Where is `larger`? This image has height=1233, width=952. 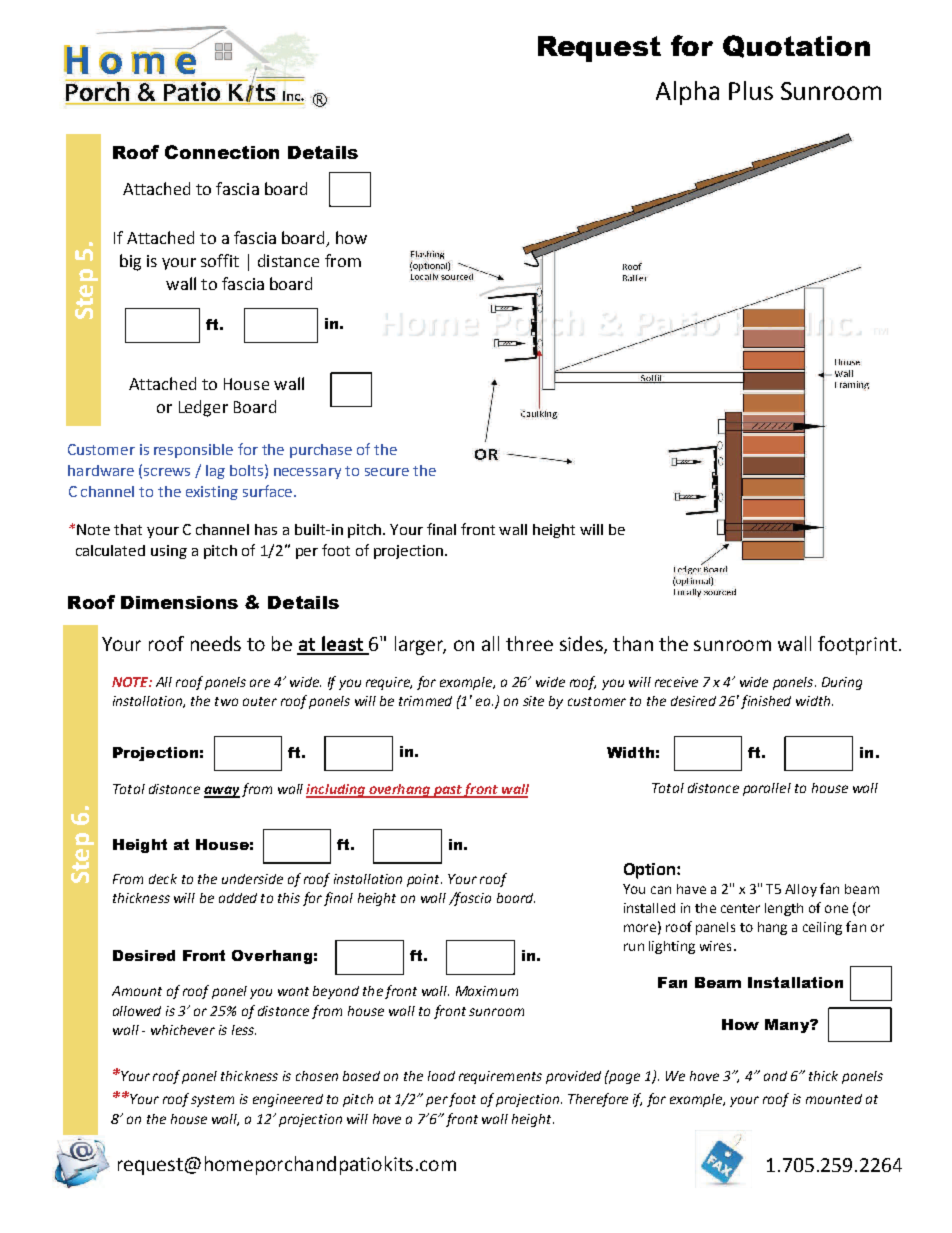 larger is located at coordinates (420, 645).
